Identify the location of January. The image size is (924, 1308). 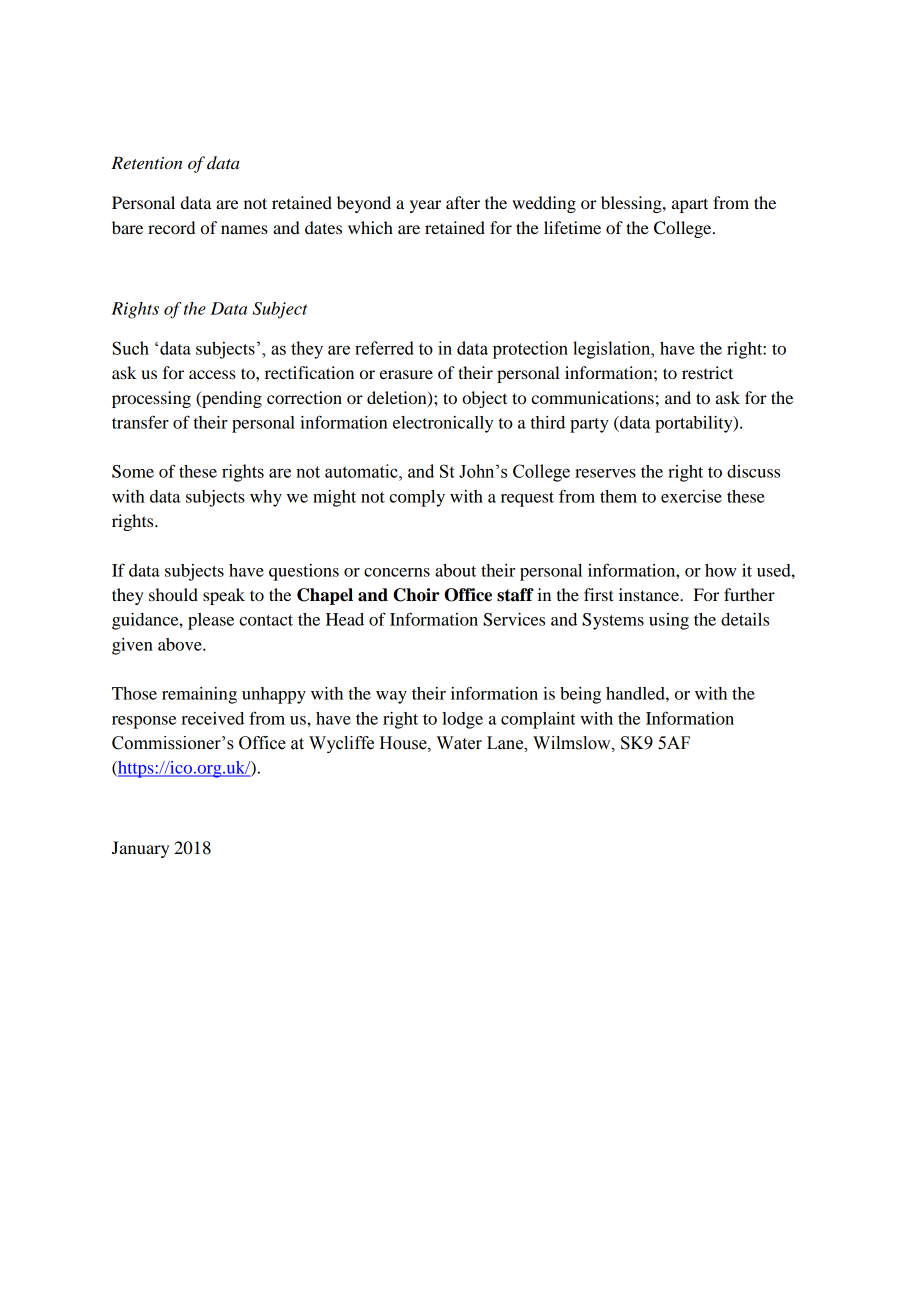
(140, 849).
